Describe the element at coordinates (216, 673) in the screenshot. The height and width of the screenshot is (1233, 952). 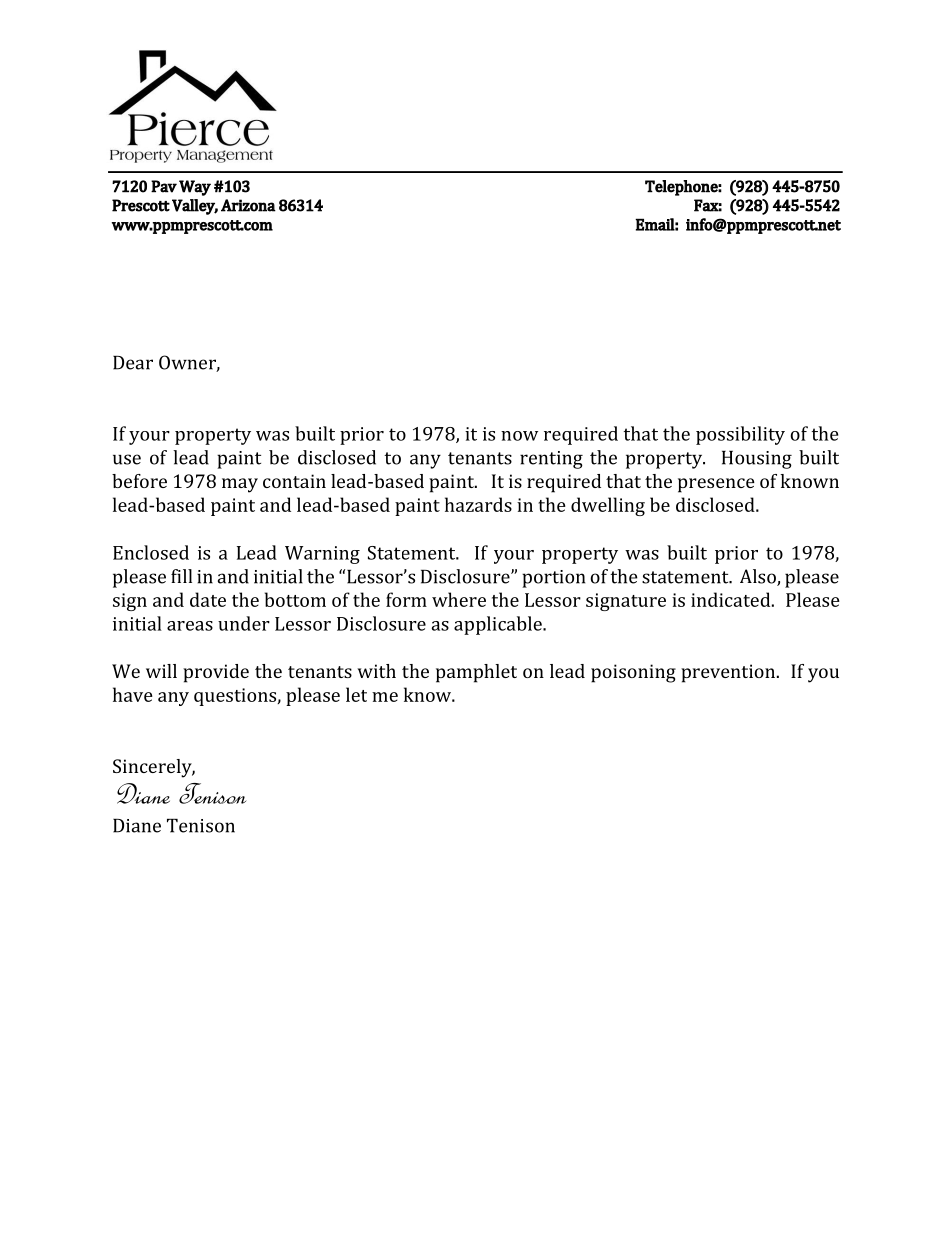
I see `provide` at that location.
